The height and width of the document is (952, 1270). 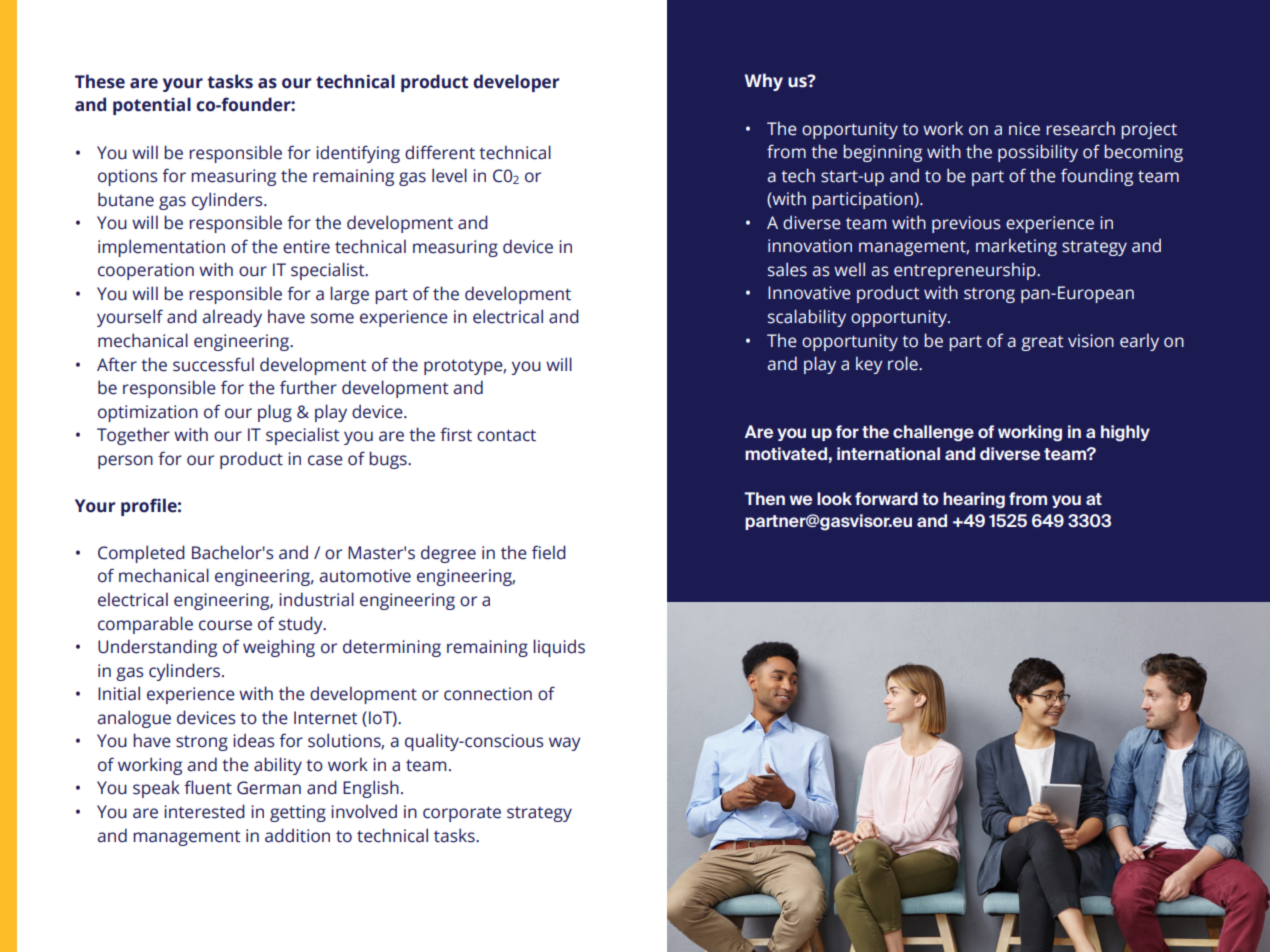 I want to click on already, so click(x=232, y=318).
